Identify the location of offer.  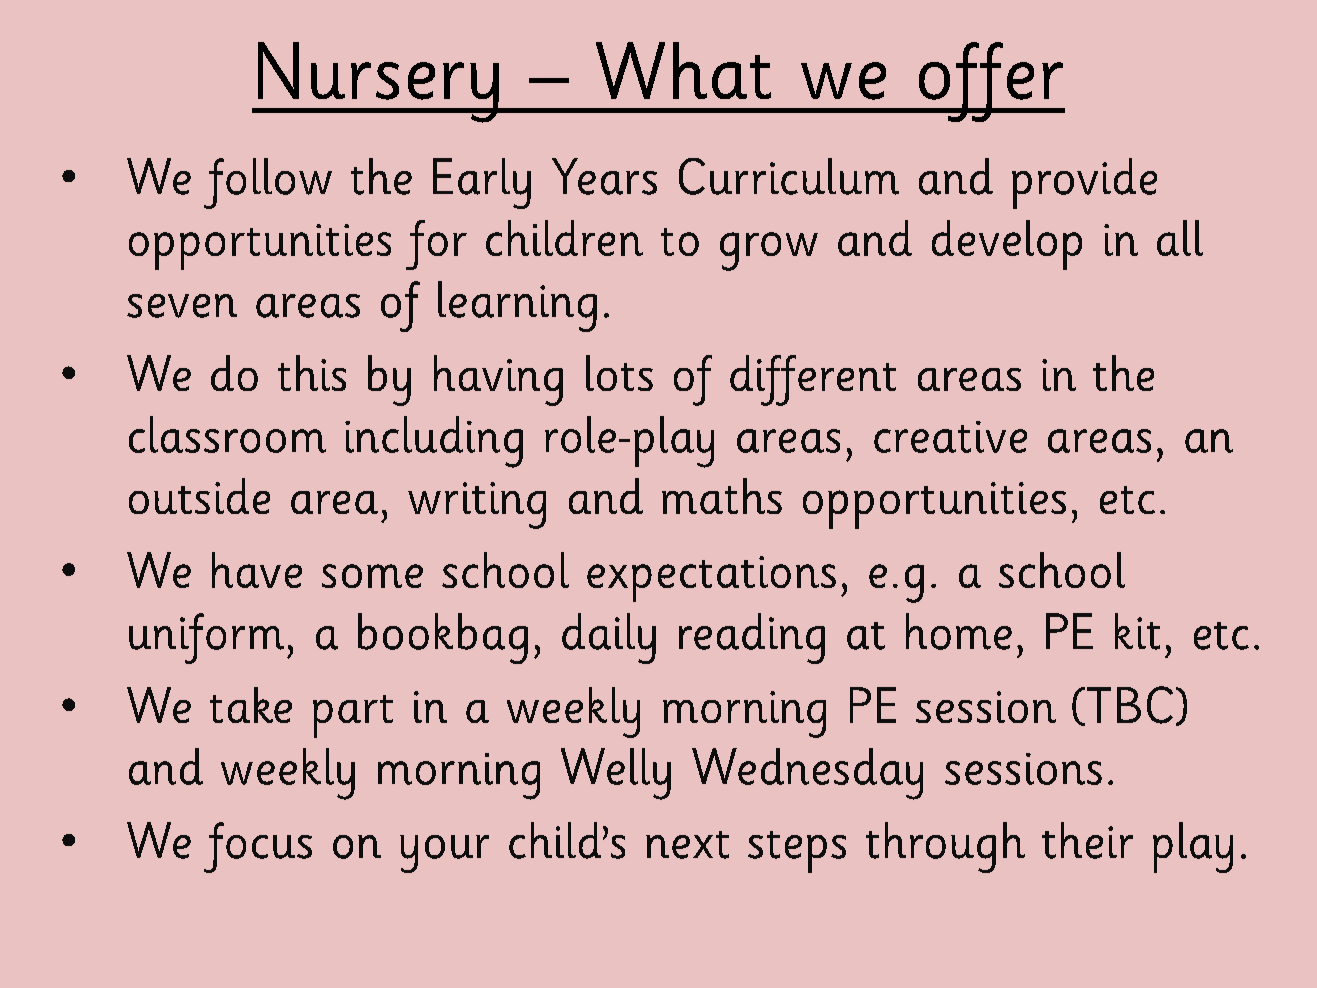
(990, 82).
